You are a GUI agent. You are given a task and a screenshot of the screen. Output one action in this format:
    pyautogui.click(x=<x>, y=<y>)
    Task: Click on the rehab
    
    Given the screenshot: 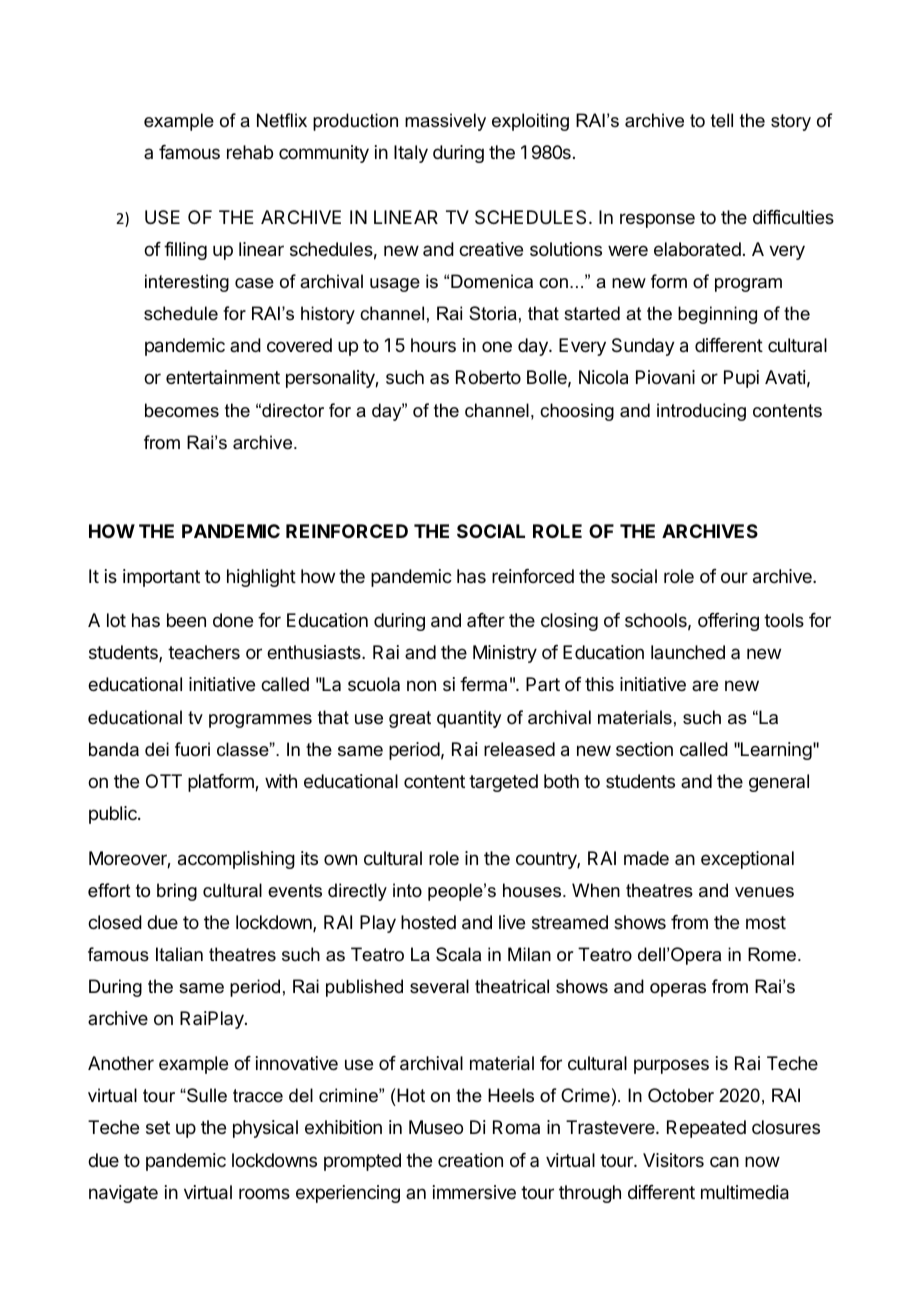 What is the action you would take?
    pyautogui.click(x=250, y=152)
